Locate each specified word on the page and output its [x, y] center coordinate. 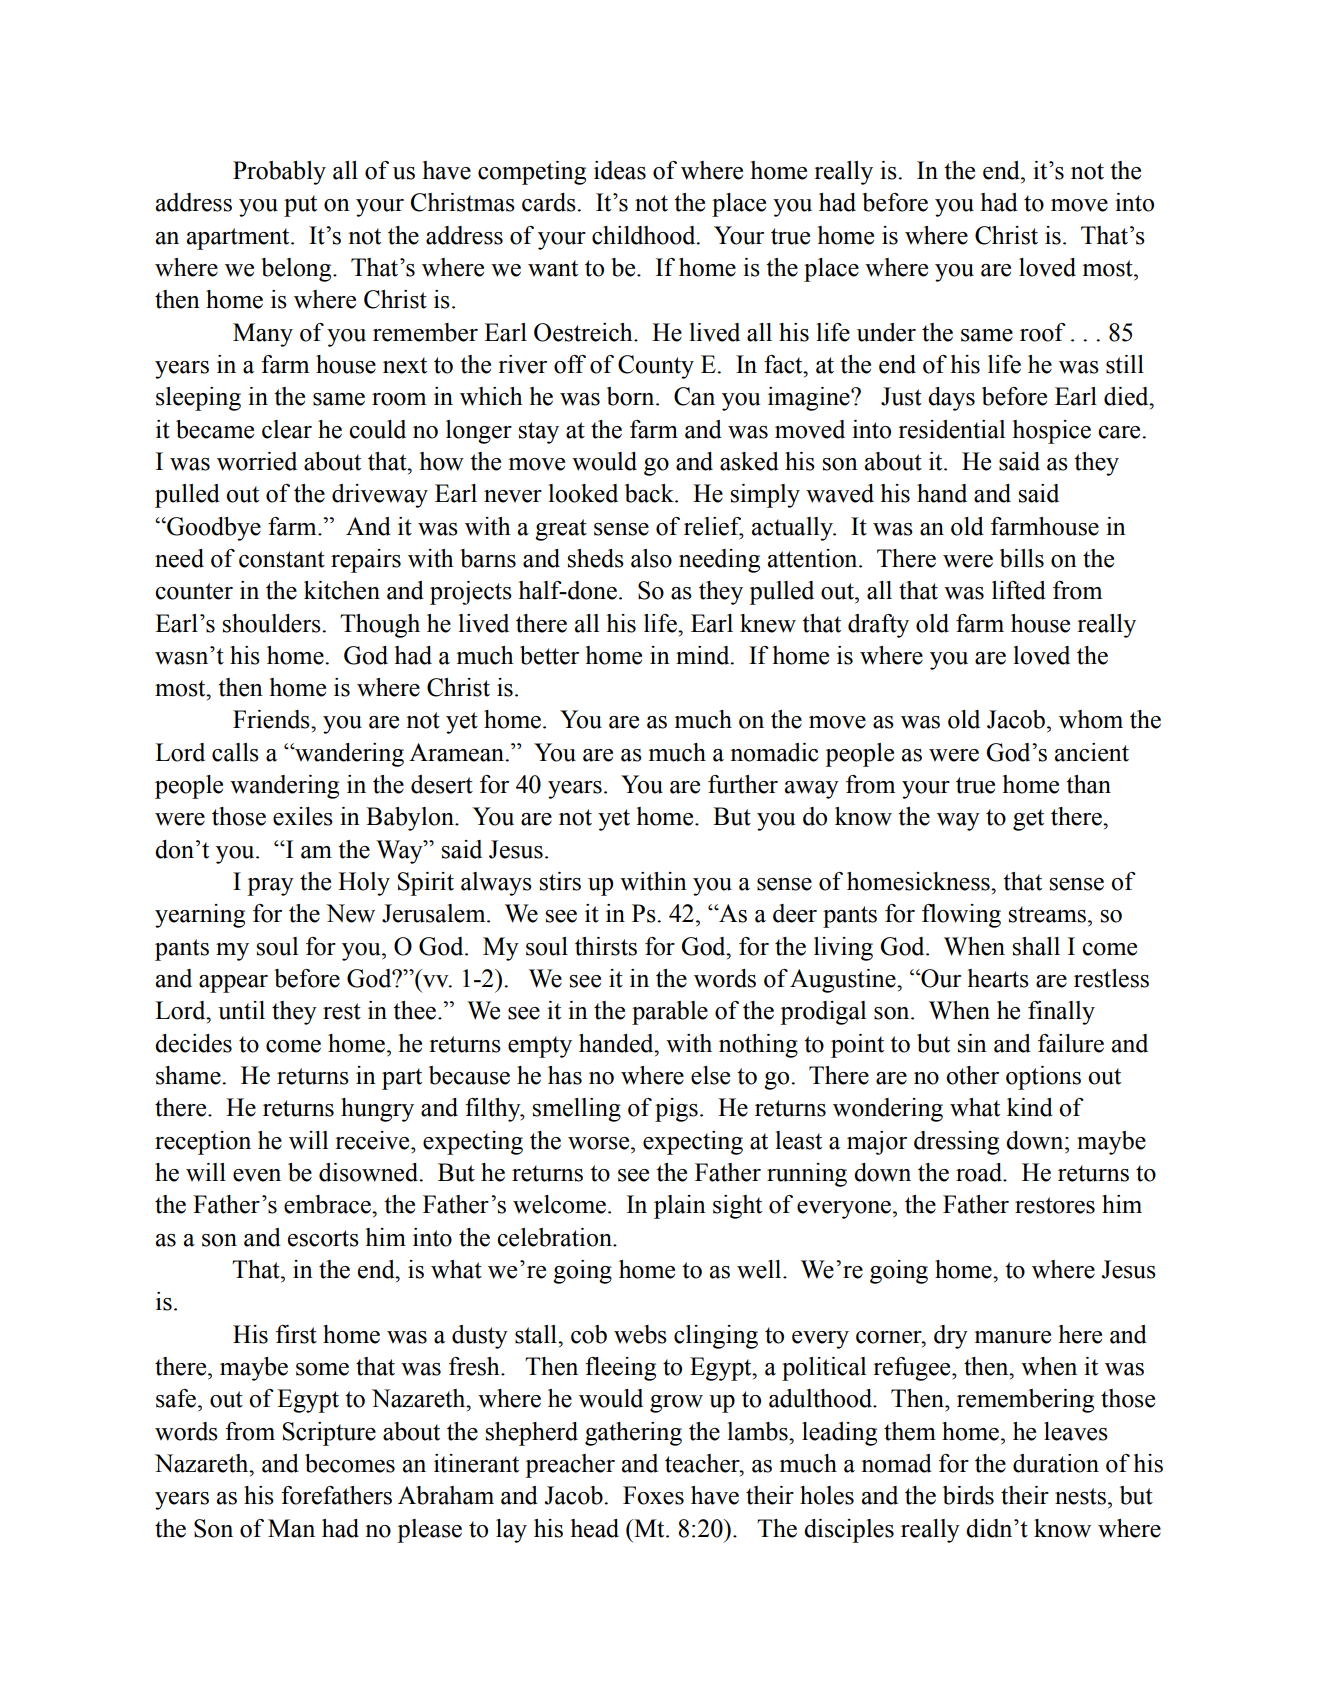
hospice [1052, 432]
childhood [645, 235]
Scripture [329, 1434]
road [980, 1172]
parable [670, 1013]
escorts [323, 1238]
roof [1043, 332]
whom [1091, 719]
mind [704, 655]
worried [257, 461]
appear [233, 984]
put [300, 206]
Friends [272, 719]
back [650, 493]
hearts [998, 978]
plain [680, 1207]
